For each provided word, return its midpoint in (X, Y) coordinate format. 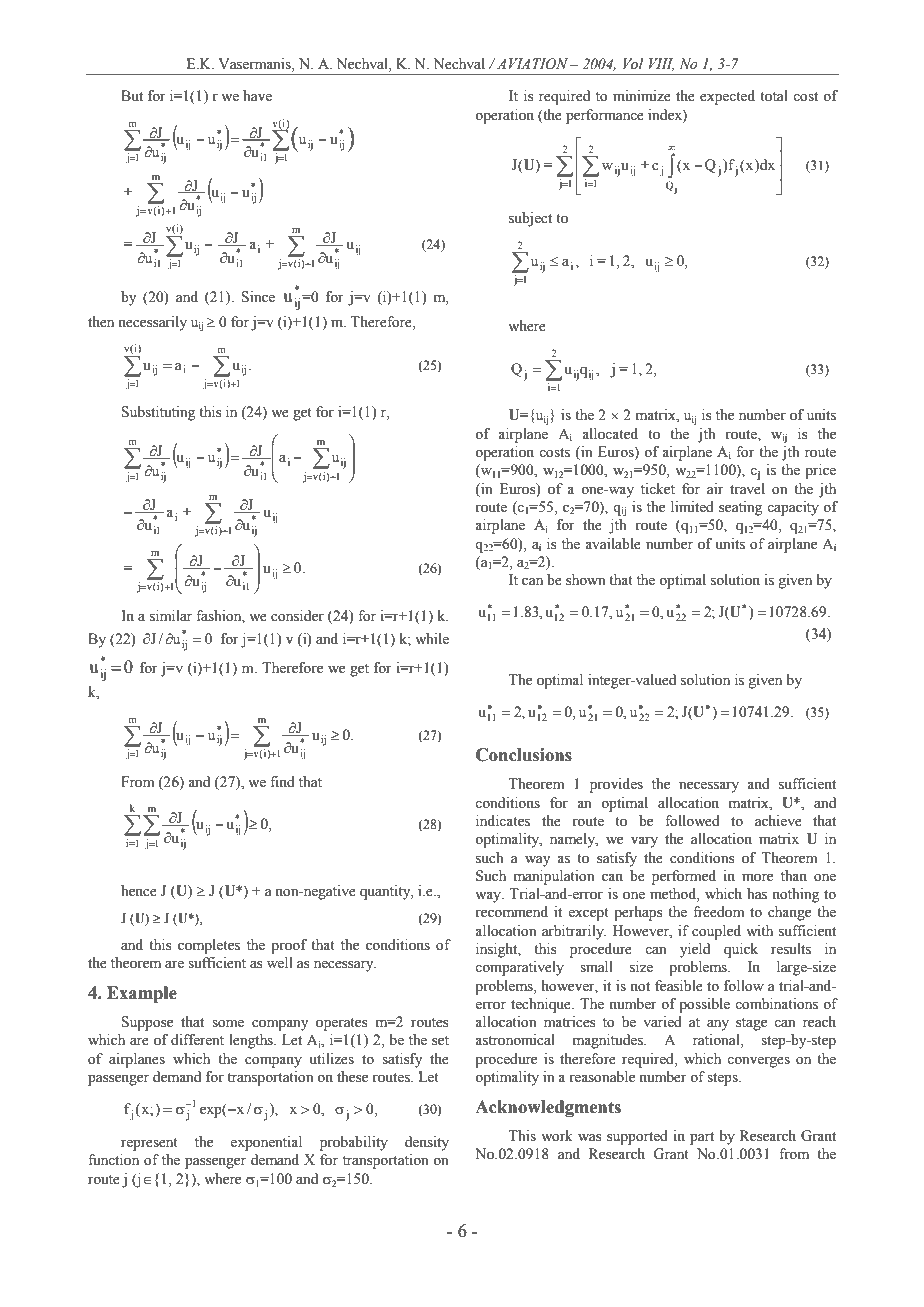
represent (149, 1144)
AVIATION (534, 64)
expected (727, 97)
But (132, 95)
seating (740, 508)
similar (171, 616)
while (432, 639)
